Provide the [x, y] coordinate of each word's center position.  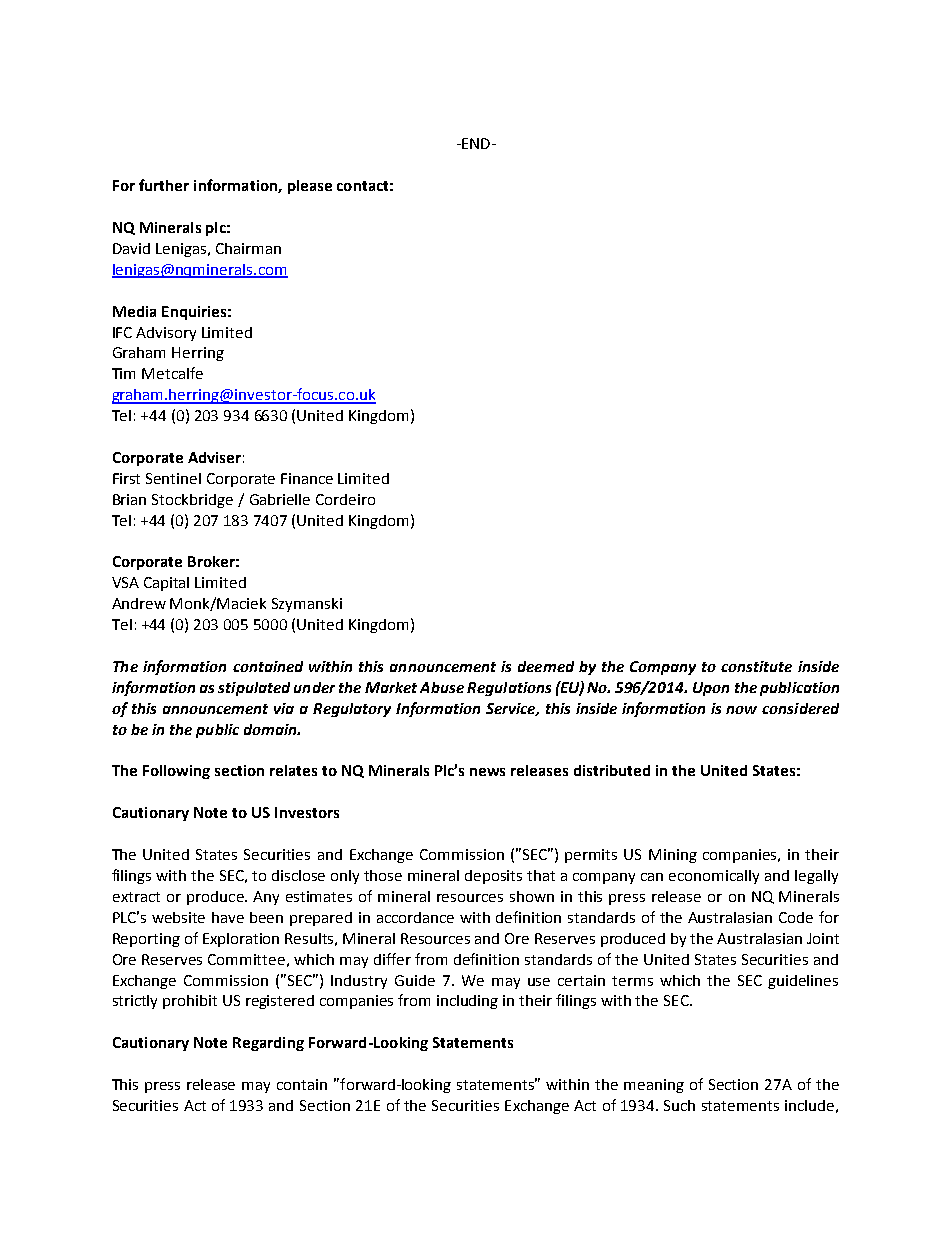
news [487, 772]
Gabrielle [280, 499]
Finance [307, 478]
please [310, 187]
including [467, 1002]
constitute [756, 666]
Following [176, 772]
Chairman [248, 248]
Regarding [268, 1044]
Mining [673, 856]
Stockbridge [192, 501]
